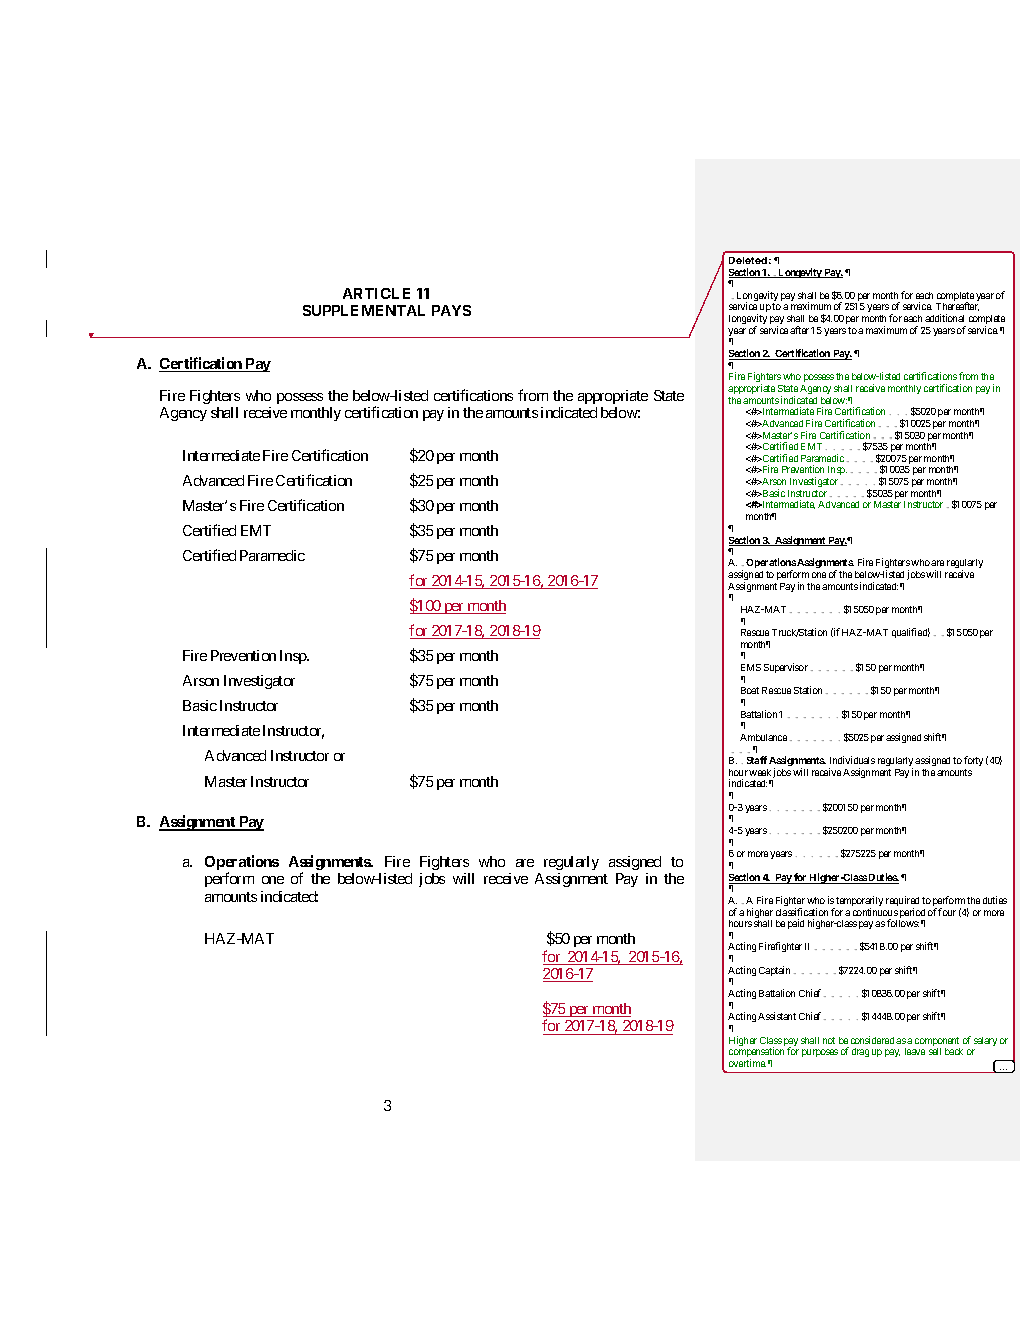 Image resolution: width=1021 pixels, height=1321 pixels. I want to click on week, so click(760, 772).
